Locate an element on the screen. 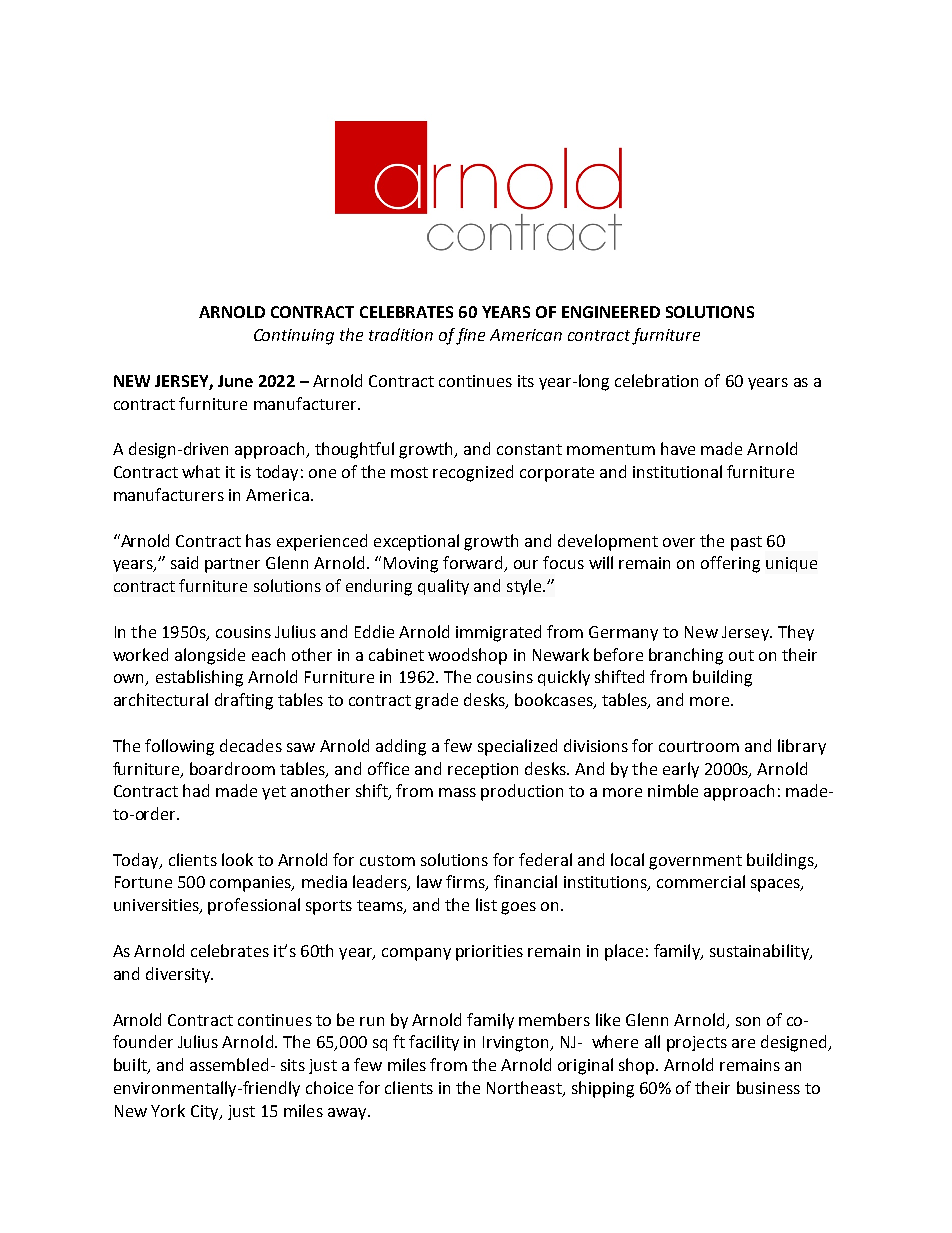 The width and height of the screenshot is (952, 1233). list is located at coordinates (486, 904).
